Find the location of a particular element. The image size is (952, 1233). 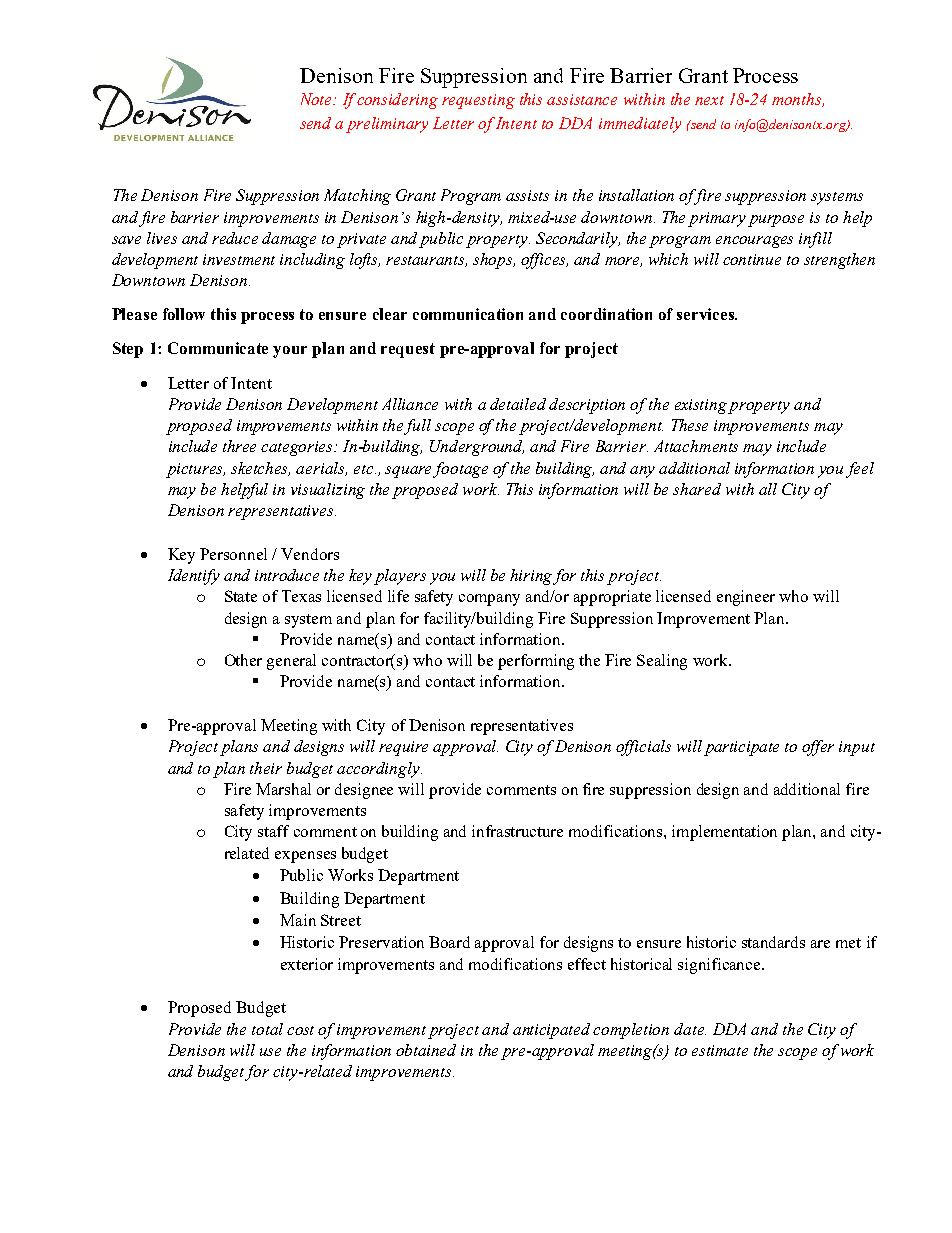

Note is located at coordinates (318, 99).
